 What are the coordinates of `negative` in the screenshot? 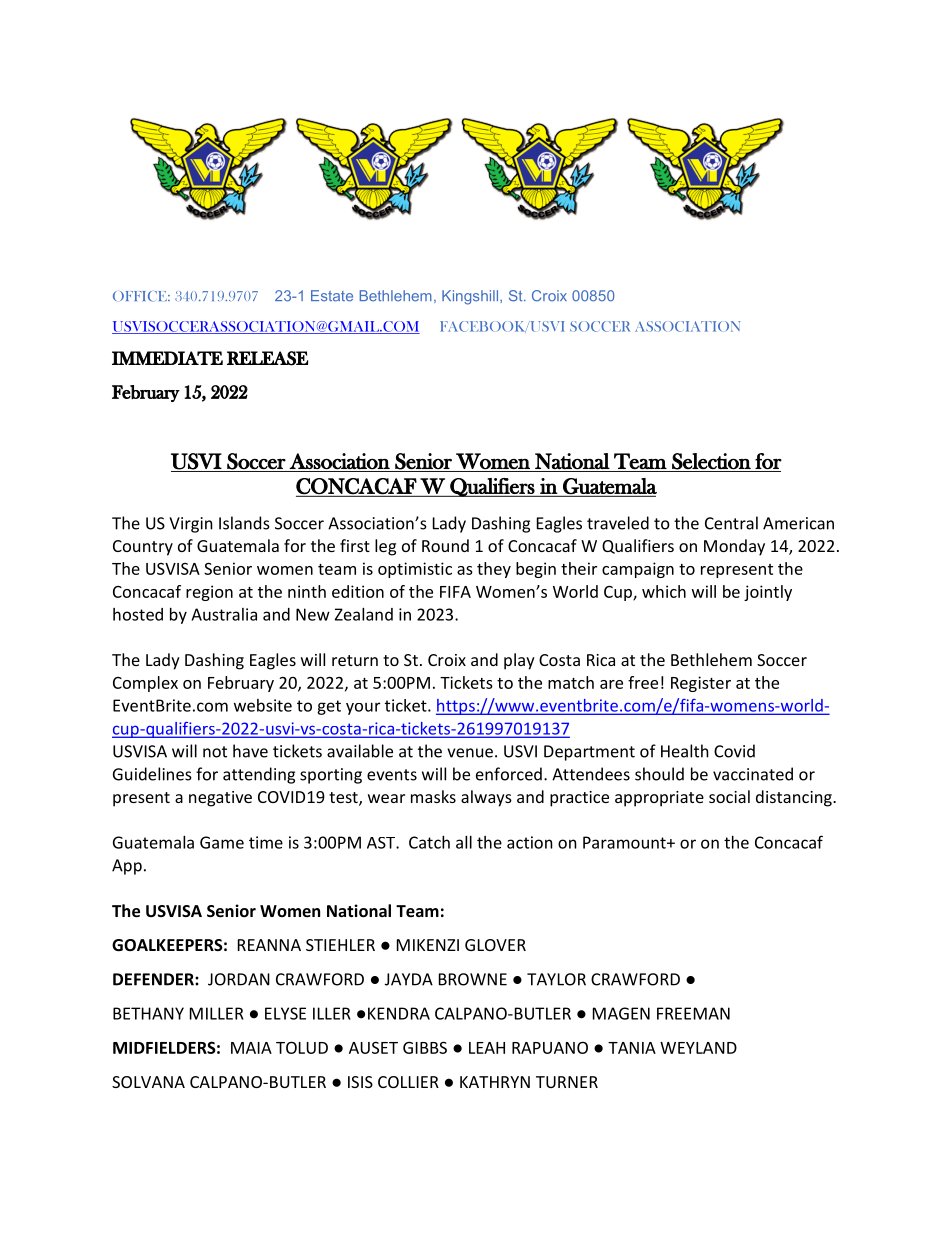 It's located at (220, 799).
